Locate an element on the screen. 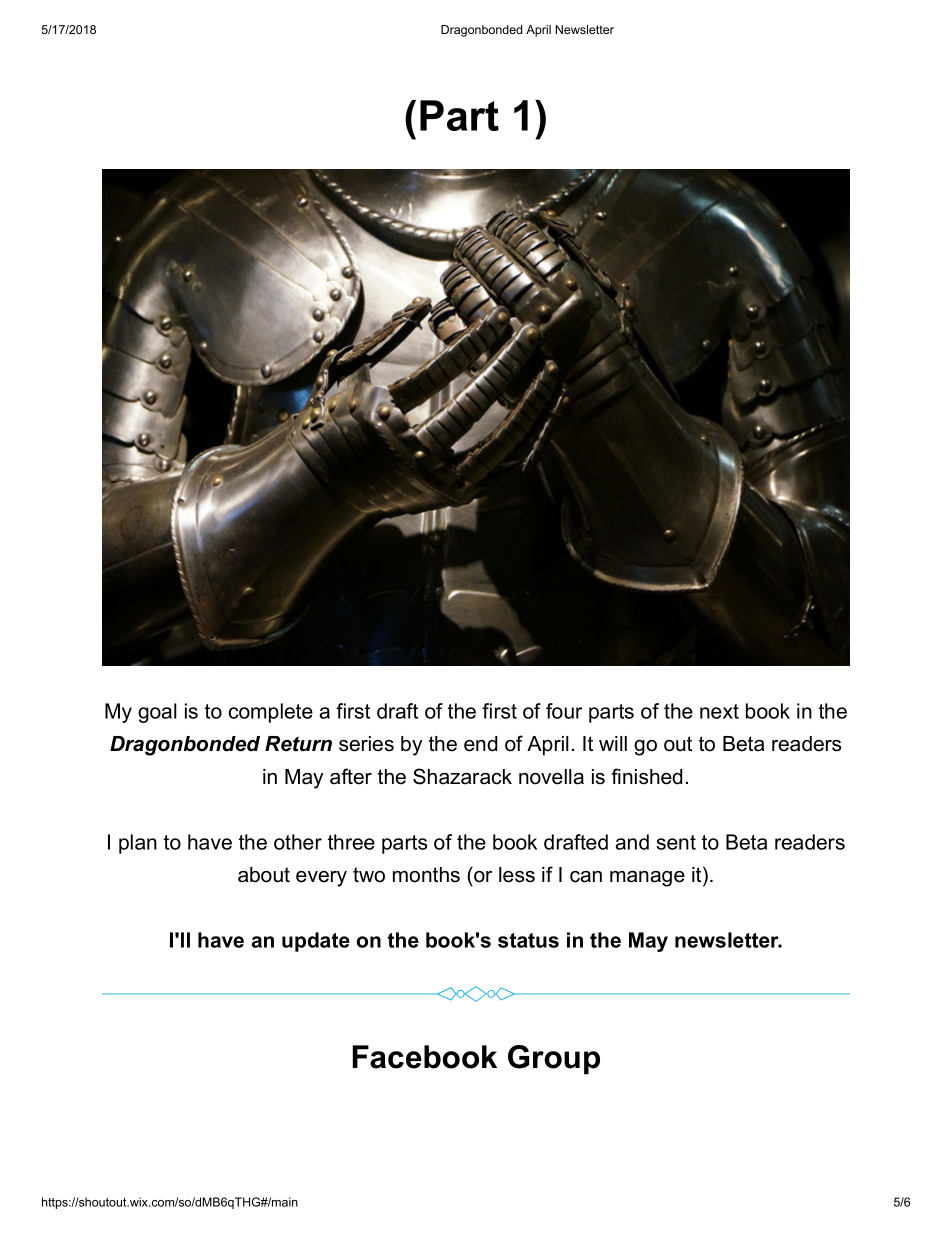  after is located at coordinates (351, 776).
